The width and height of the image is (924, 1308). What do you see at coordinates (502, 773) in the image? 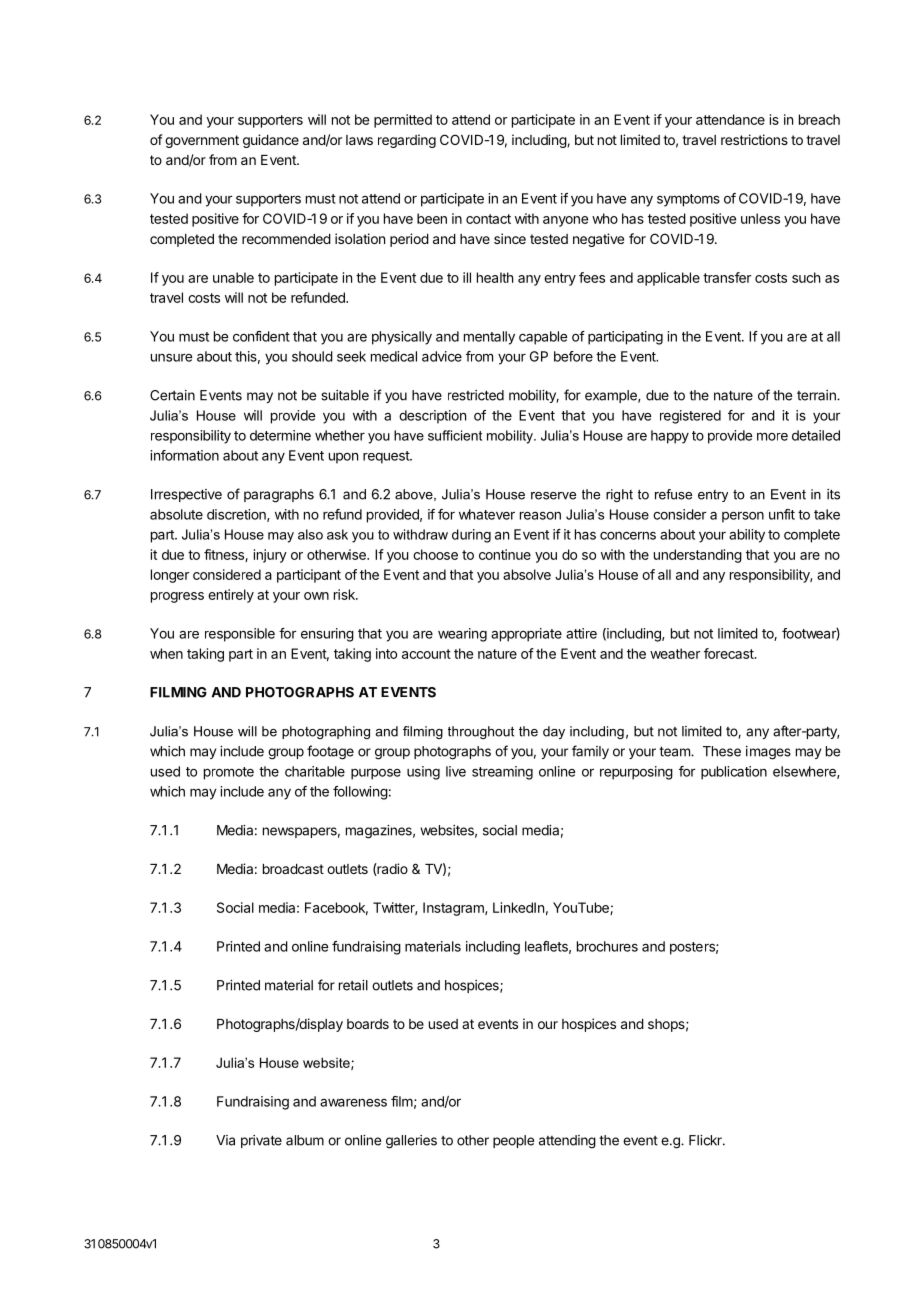
I see `streaming` at bounding box center [502, 773].
